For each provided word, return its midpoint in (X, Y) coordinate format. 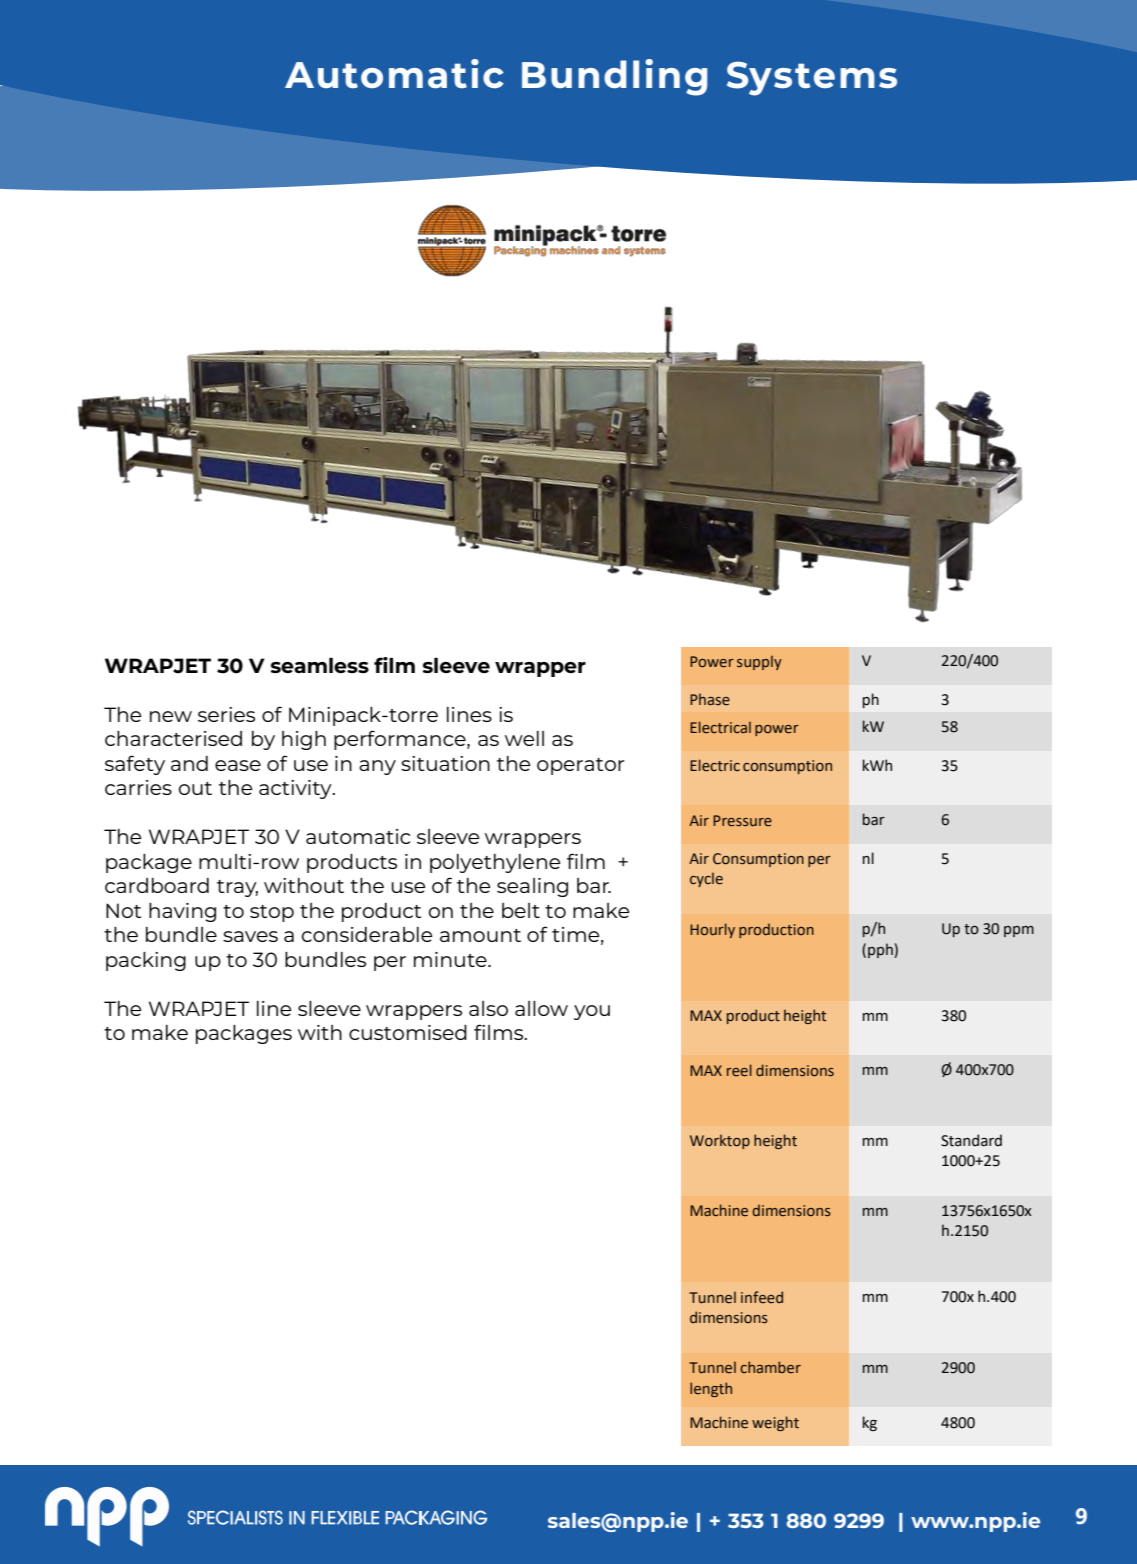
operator (580, 766)
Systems (812, 78)
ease (238, 765)
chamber (770, 1367)
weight (775, 1423)
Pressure (742, 821)
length (711, 1389)
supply (759, 662)
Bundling (614, 77)
